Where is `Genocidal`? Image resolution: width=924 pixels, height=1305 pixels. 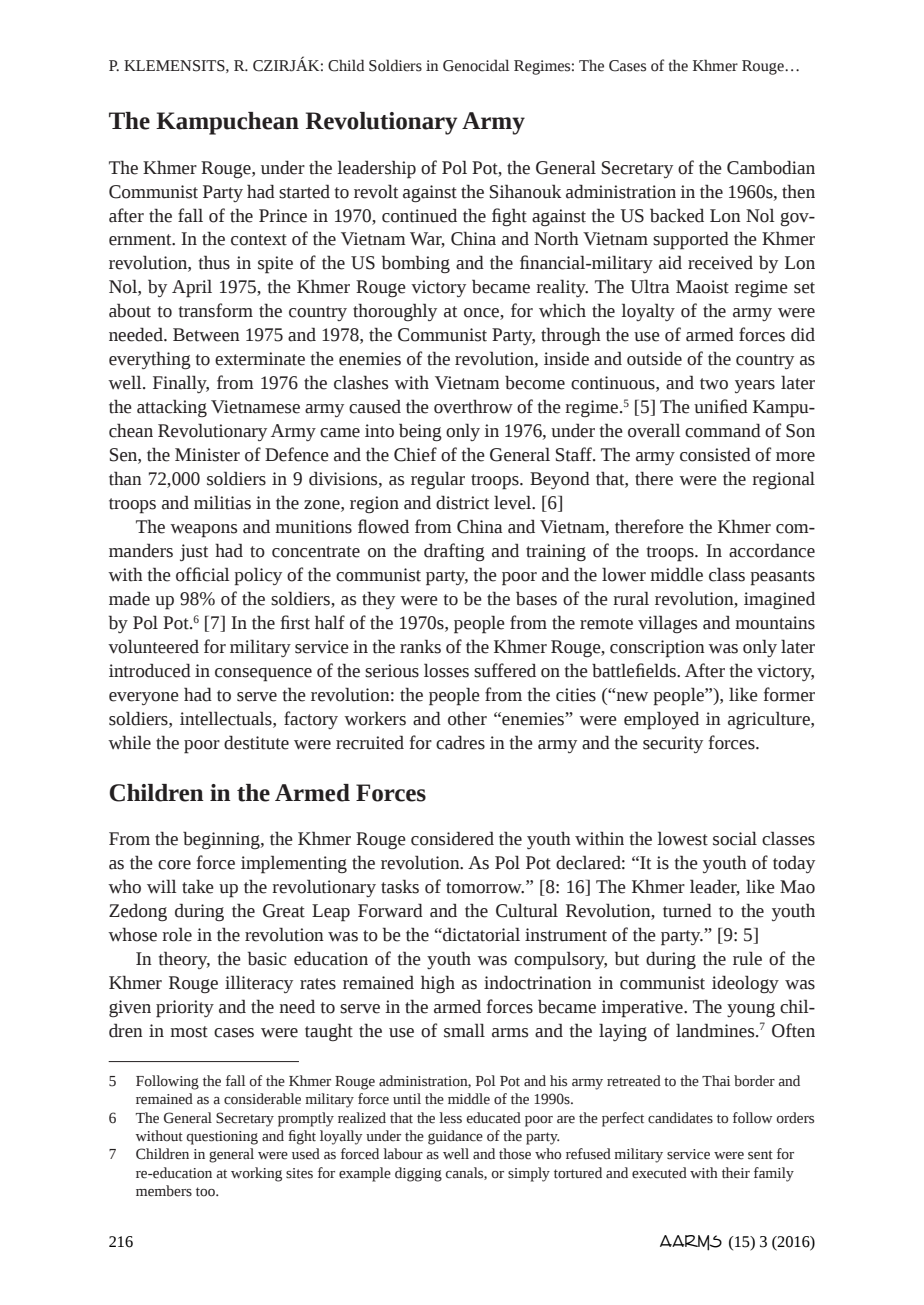 Genocidal is located at coordinates (476, 65).
